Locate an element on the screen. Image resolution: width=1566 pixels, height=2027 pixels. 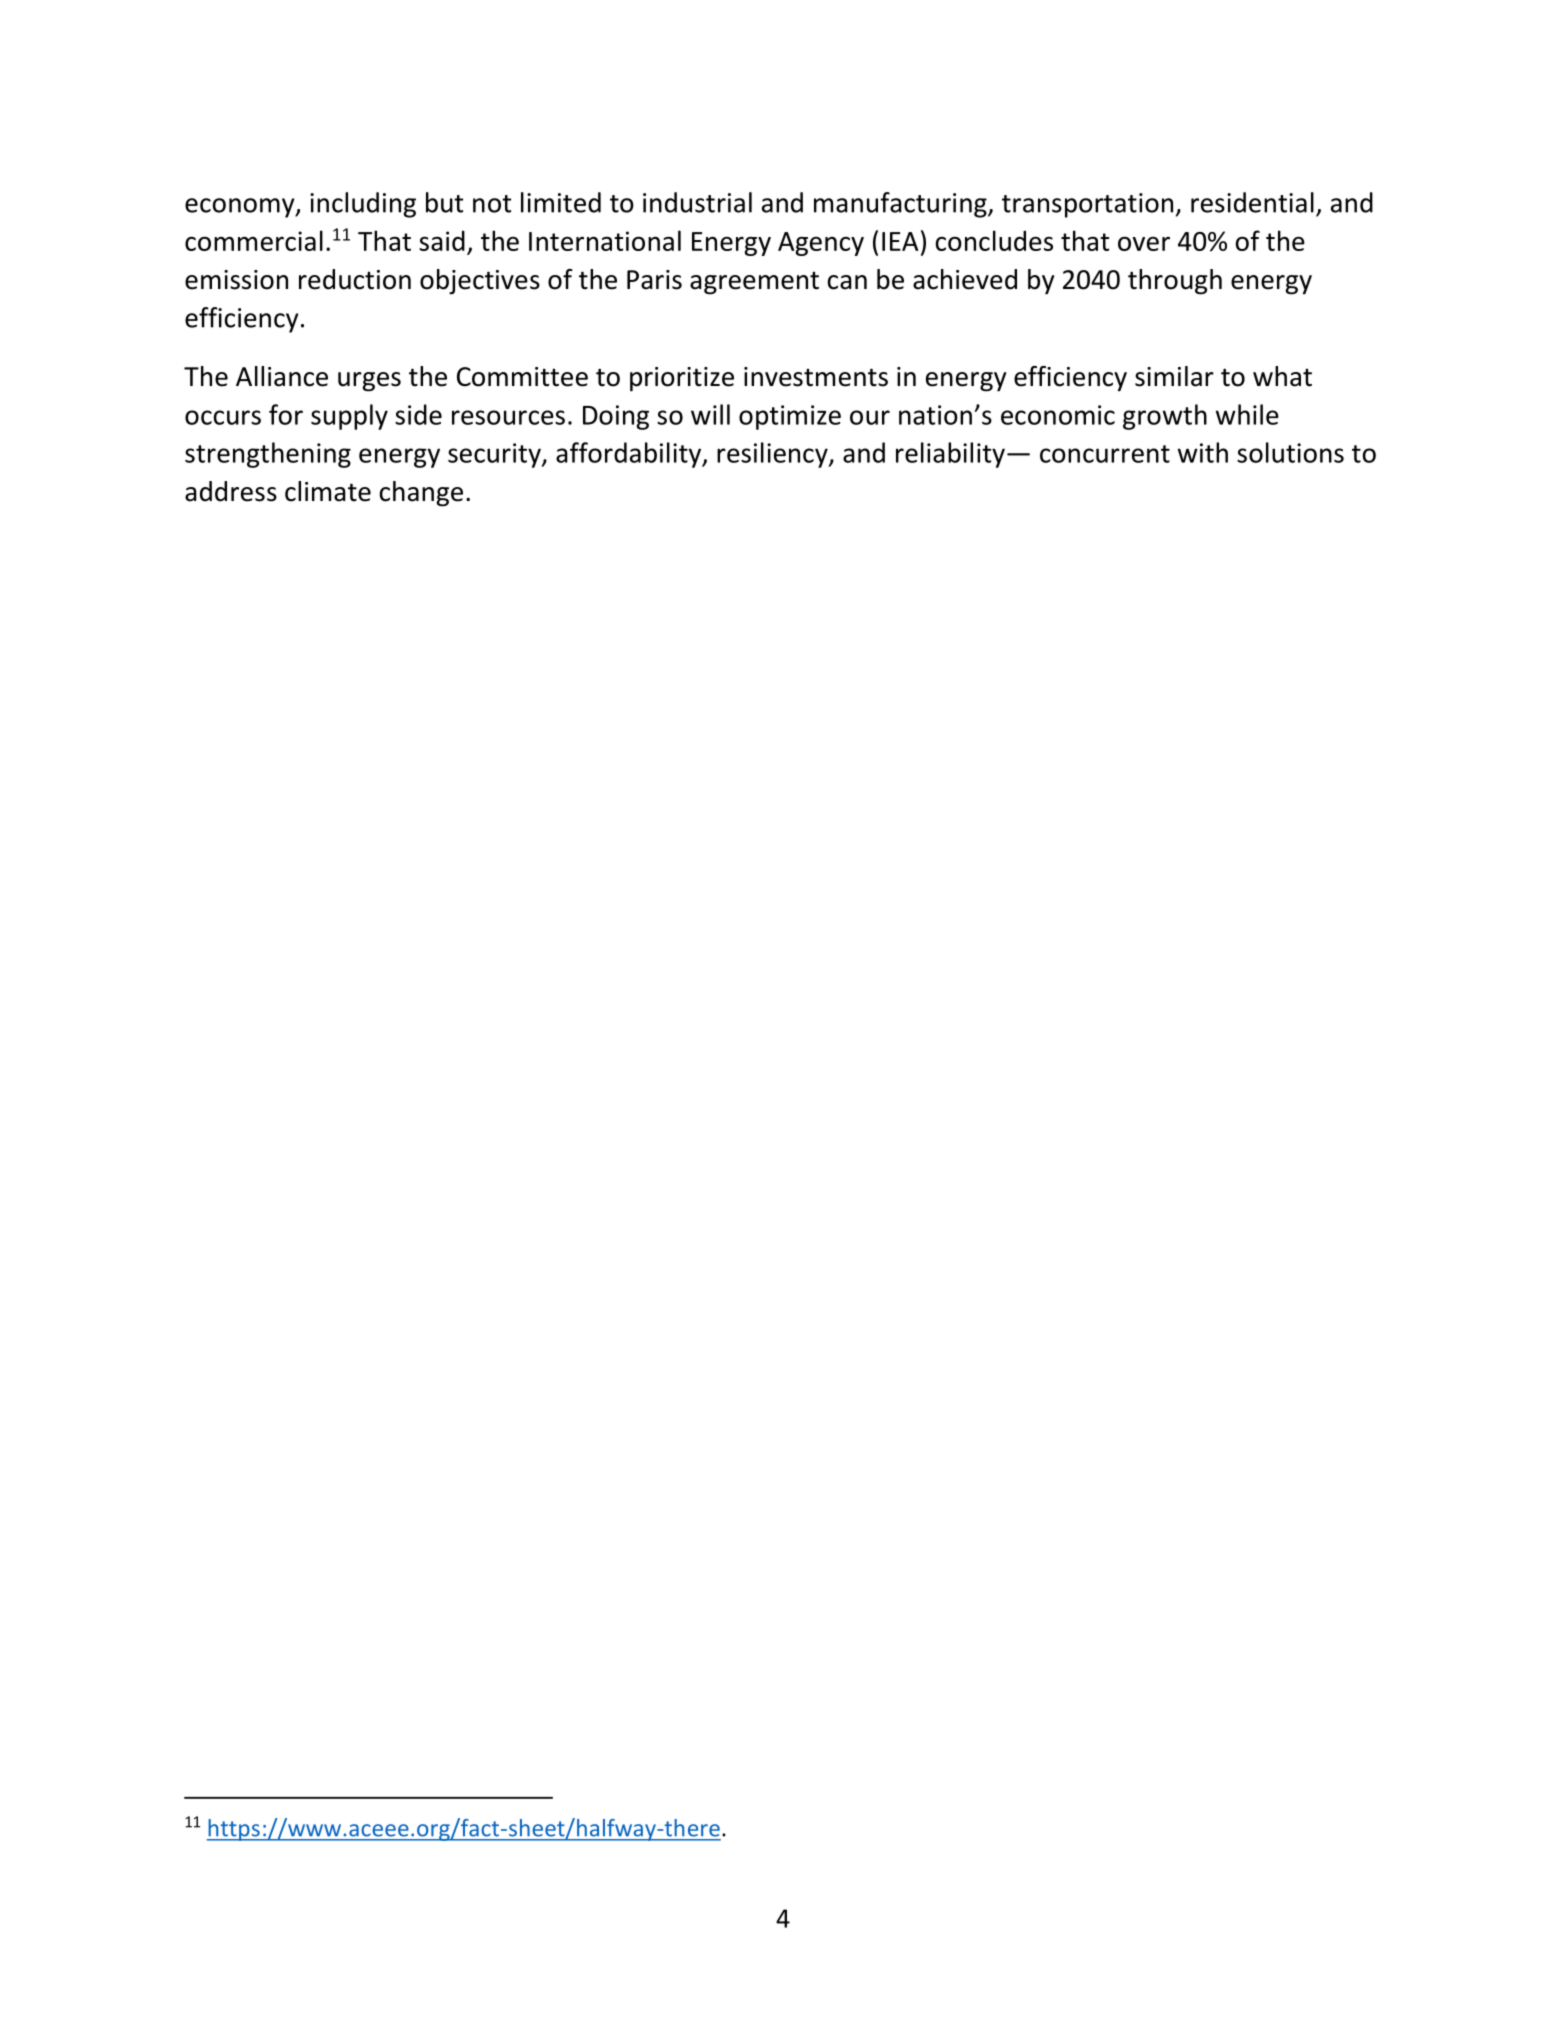
industrial is located at coordinates (697, 202).
